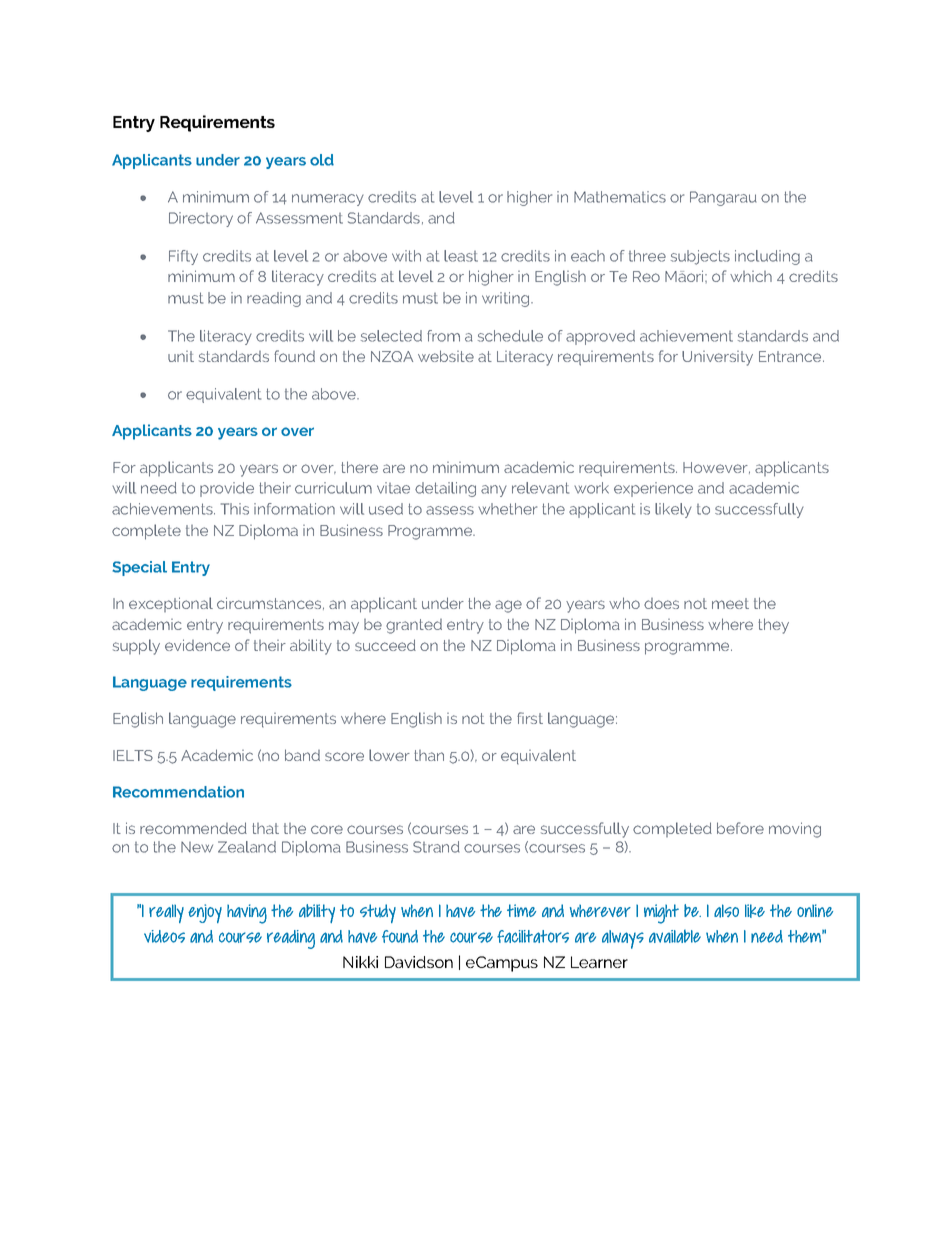 This screenshot has height=1233, width=952. Describe the element at coordinates (201, 219) in the screenshot. I see `Directory` at that location.
